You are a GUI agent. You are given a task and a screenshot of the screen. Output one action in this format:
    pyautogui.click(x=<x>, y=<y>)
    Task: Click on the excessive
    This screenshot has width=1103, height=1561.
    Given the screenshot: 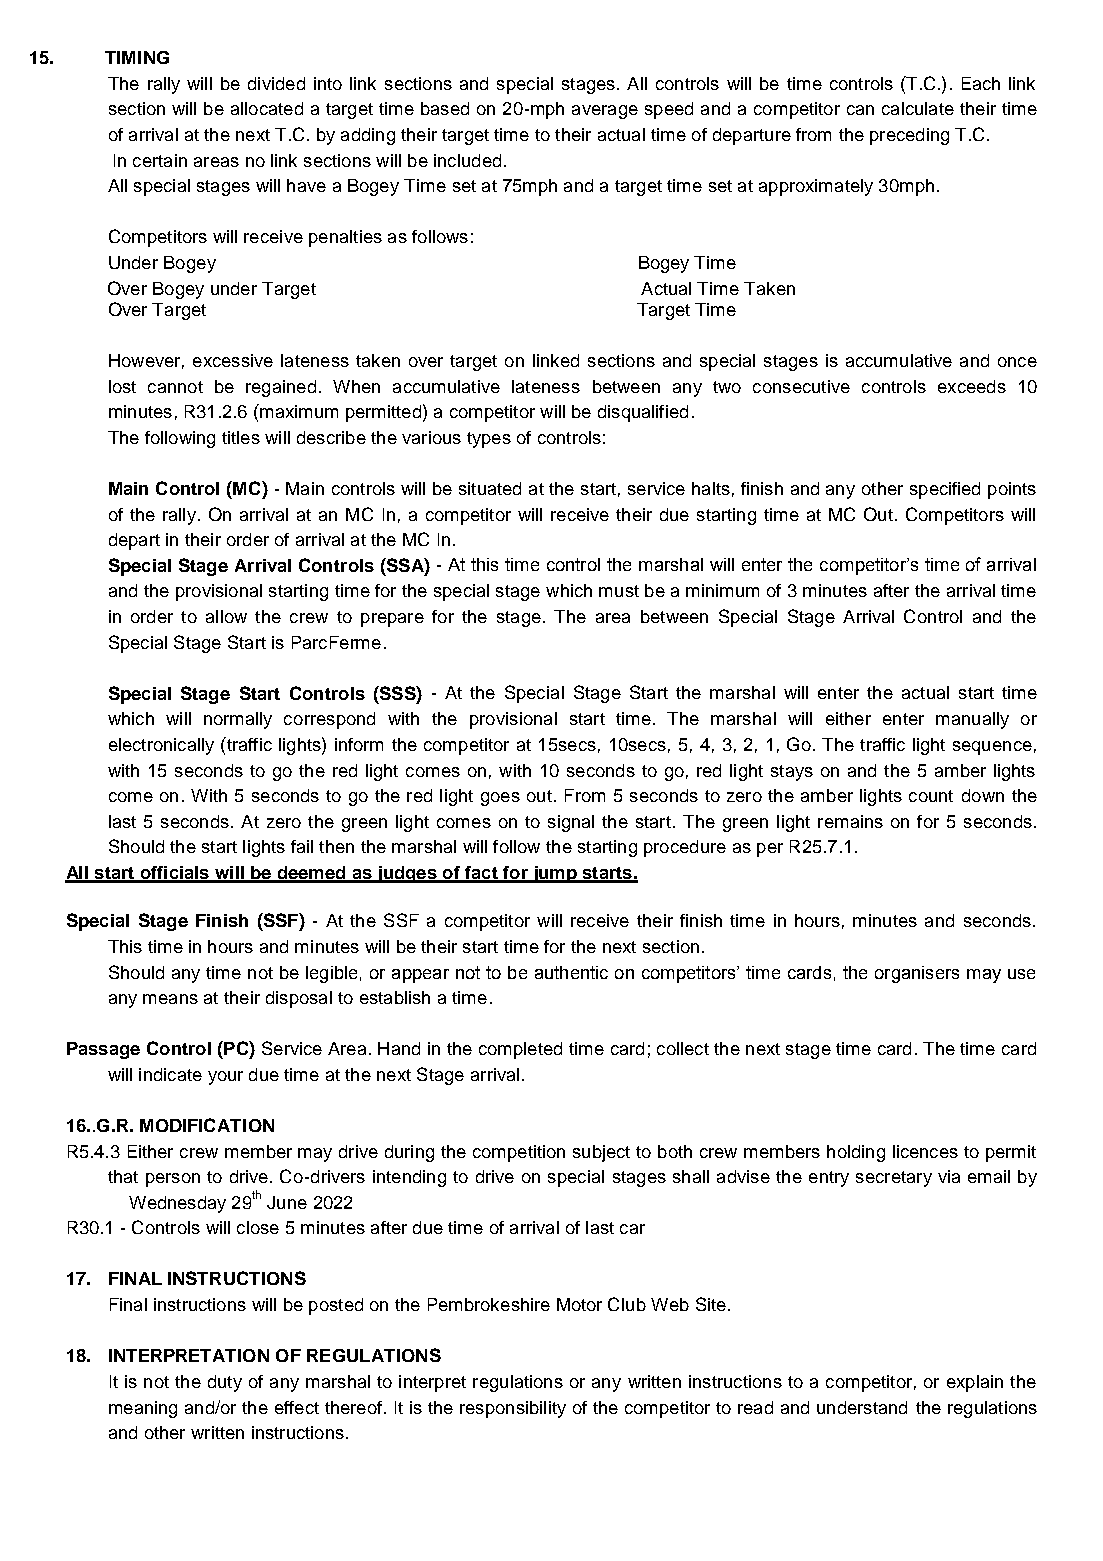 What is the action you would take?
    pyautogui.click(x=233, y=360)
